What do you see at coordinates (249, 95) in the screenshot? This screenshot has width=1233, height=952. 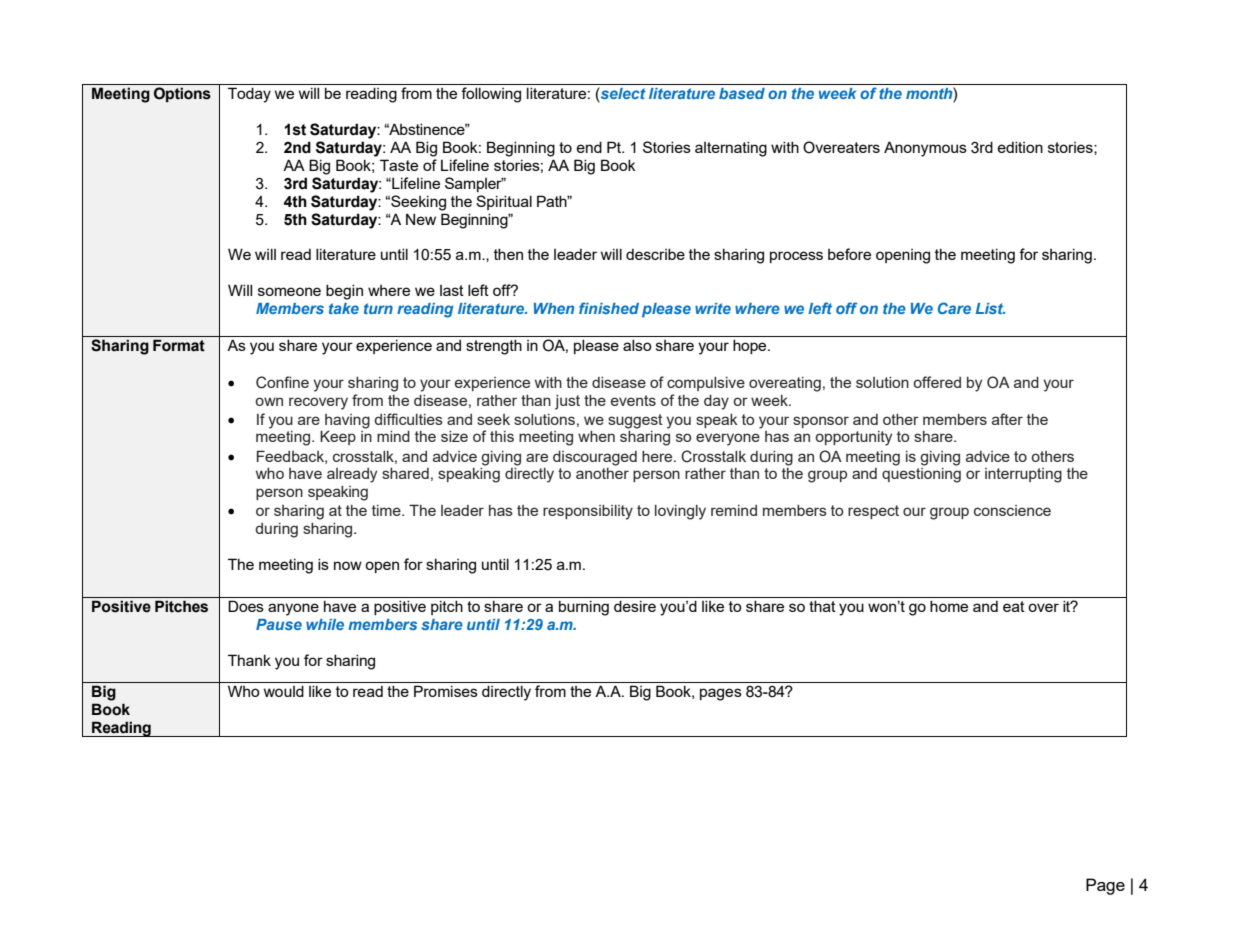 I see `Today` at bounding box center [249, 95].
